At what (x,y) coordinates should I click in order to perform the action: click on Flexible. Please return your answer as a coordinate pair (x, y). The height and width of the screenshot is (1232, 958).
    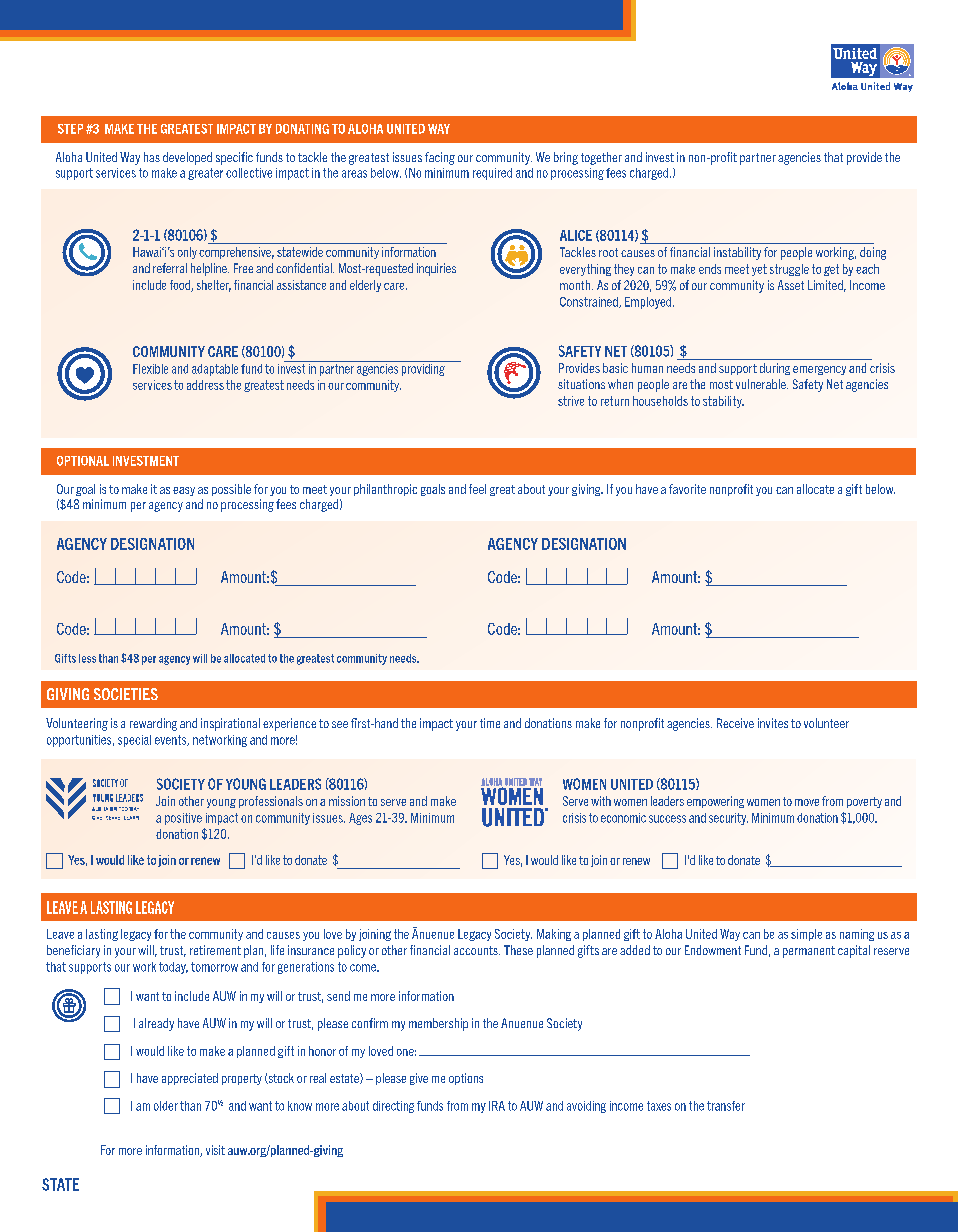
    Looking at the image, I should click on (150, 369).
